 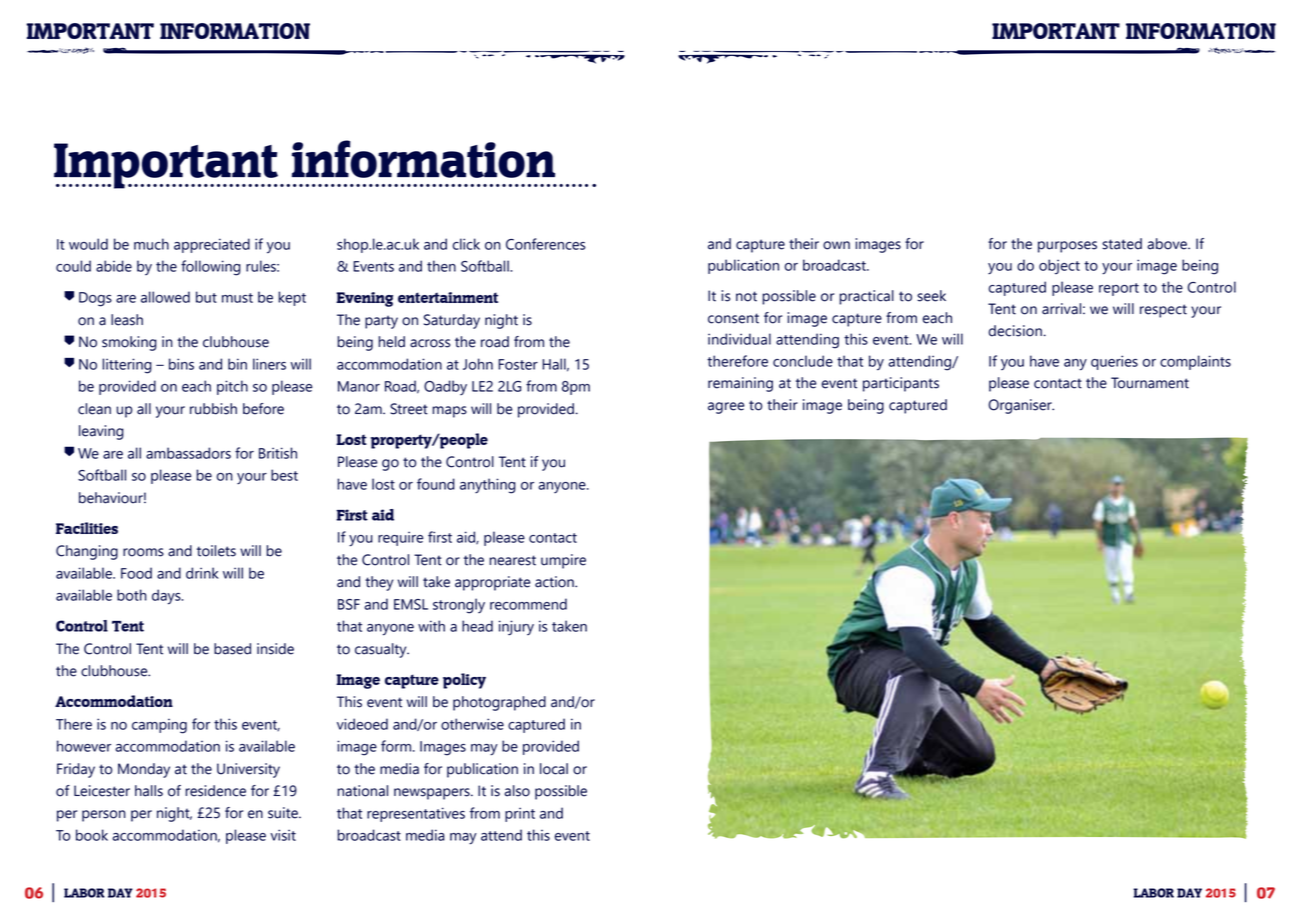 I want to click on local, so click(x=554, y=769).
